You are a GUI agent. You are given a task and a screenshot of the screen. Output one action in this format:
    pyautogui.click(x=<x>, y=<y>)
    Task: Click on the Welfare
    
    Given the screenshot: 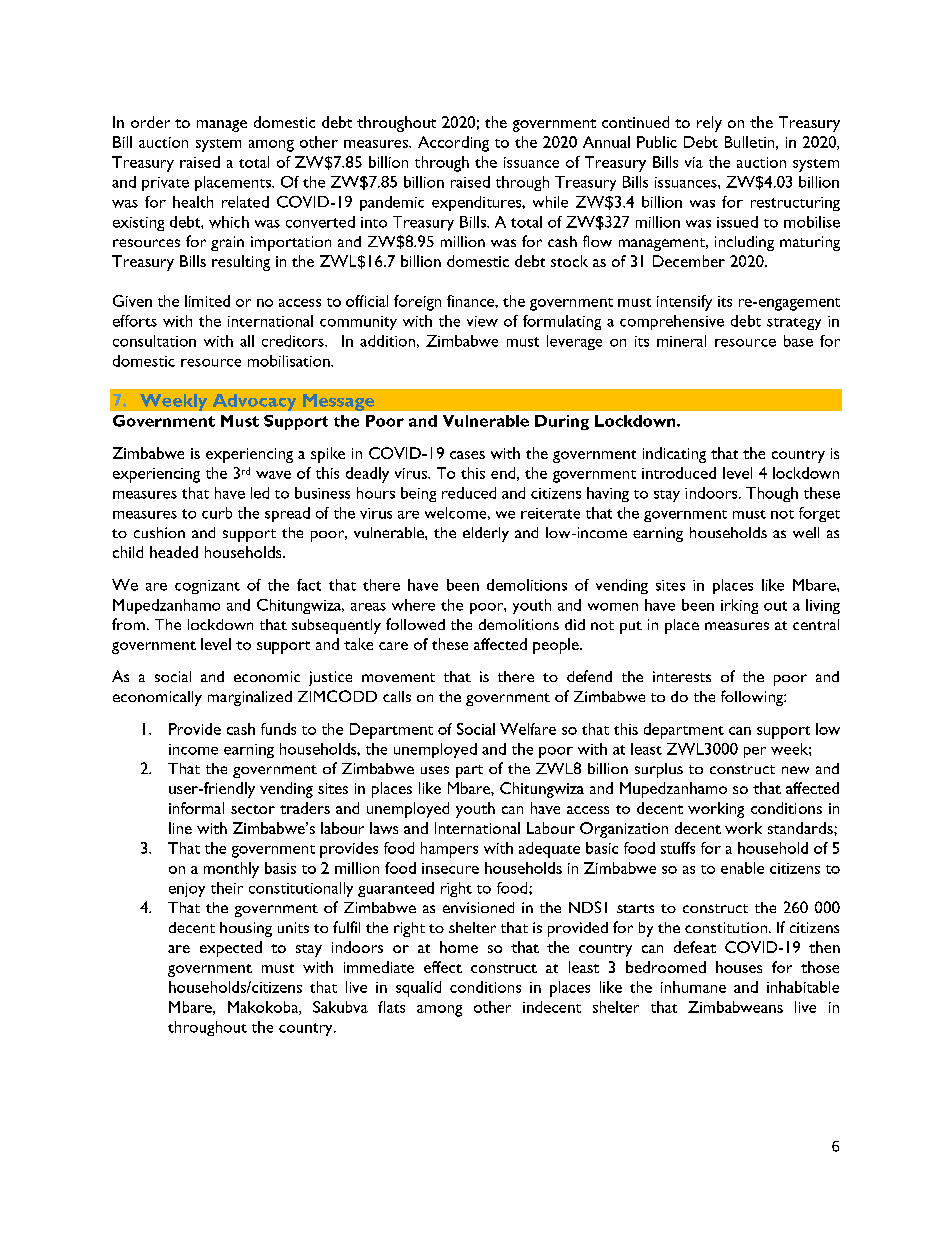 What is the action you would take?
    pyautogui.click(x=528, y=729)
